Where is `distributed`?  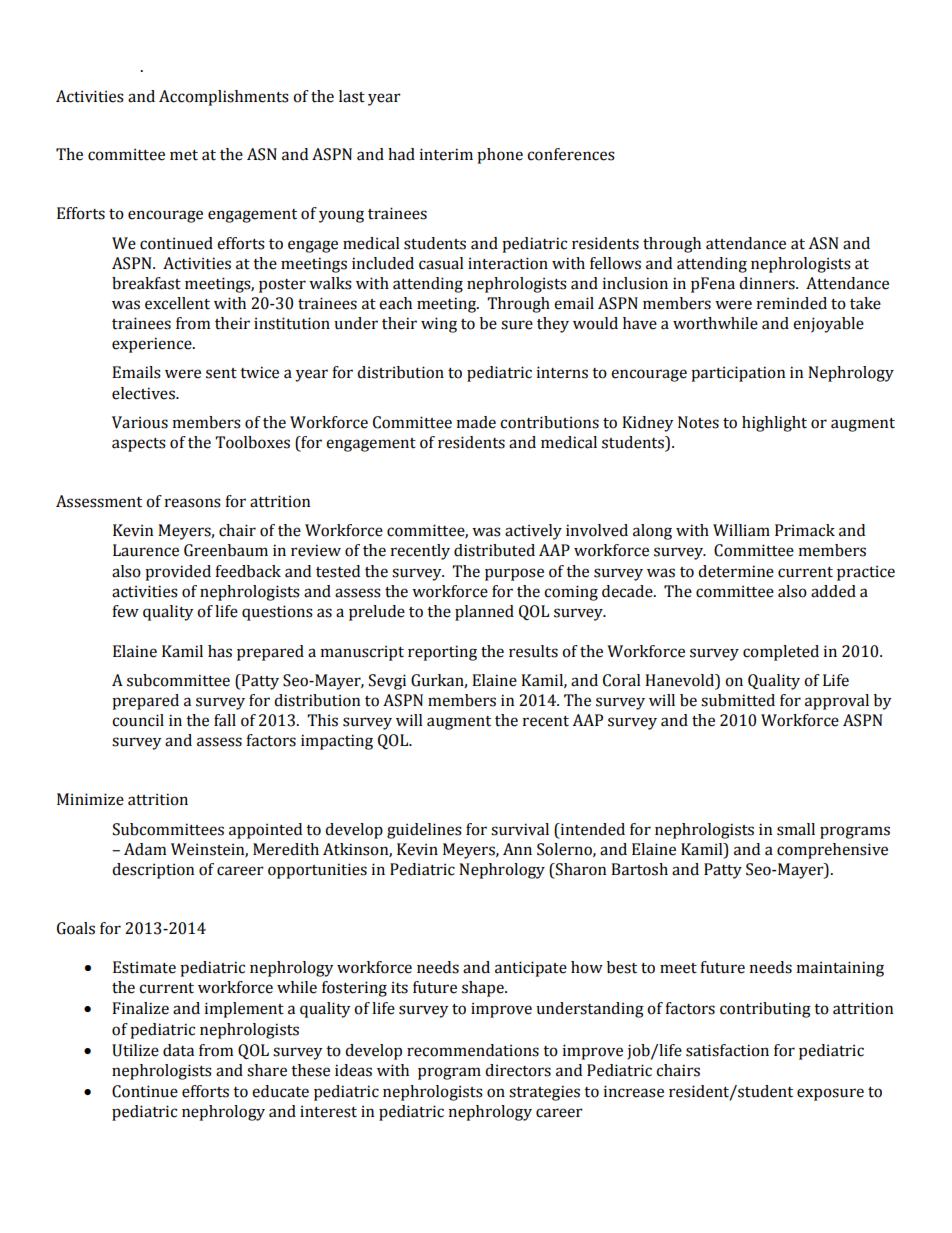
distributed is located at coordinates (494, 550).
